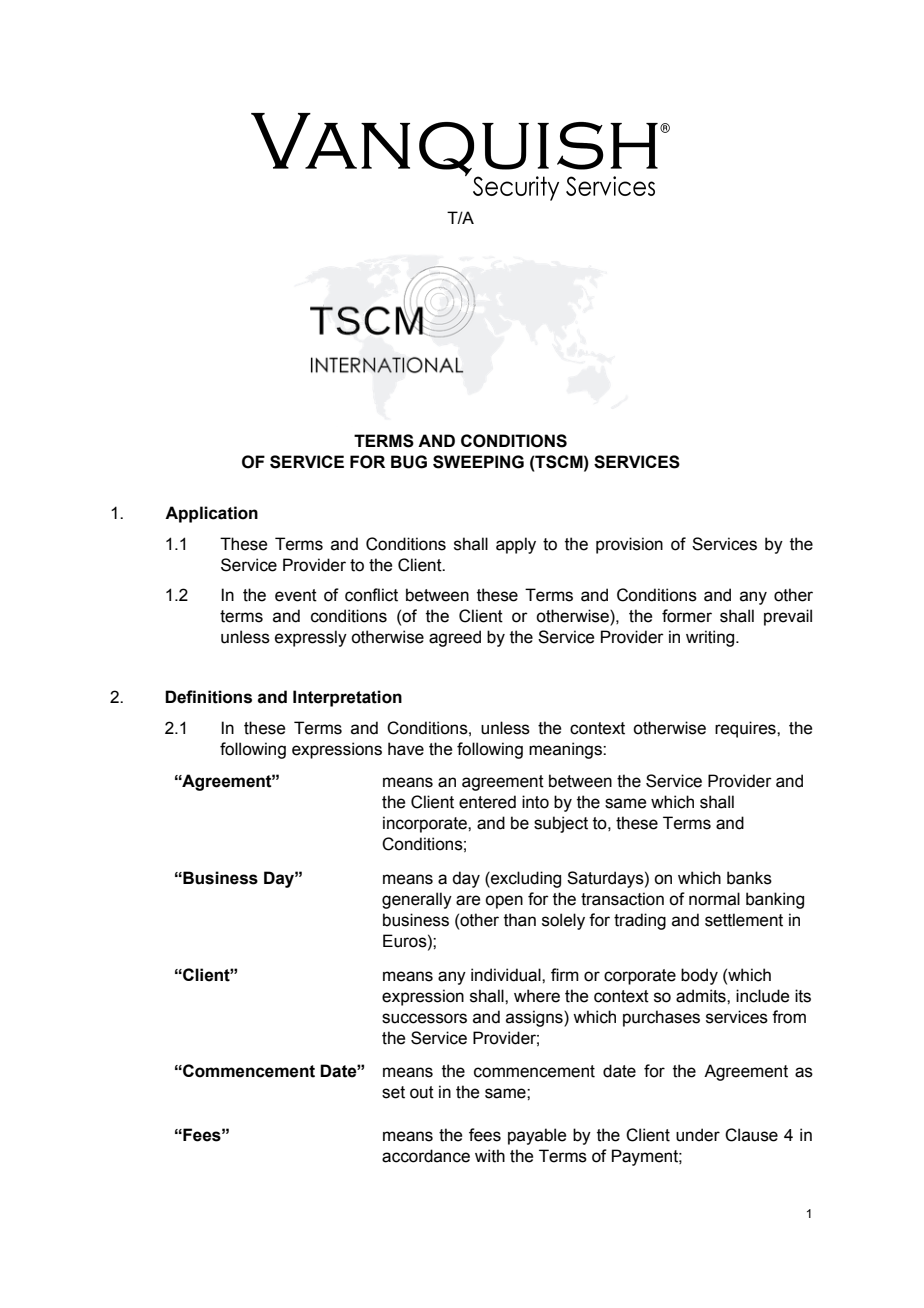 The image size is (924, 1308). What do you see at coordinates (629, 545) in the image?
I see `provision` at bounding box center [629, 545].
